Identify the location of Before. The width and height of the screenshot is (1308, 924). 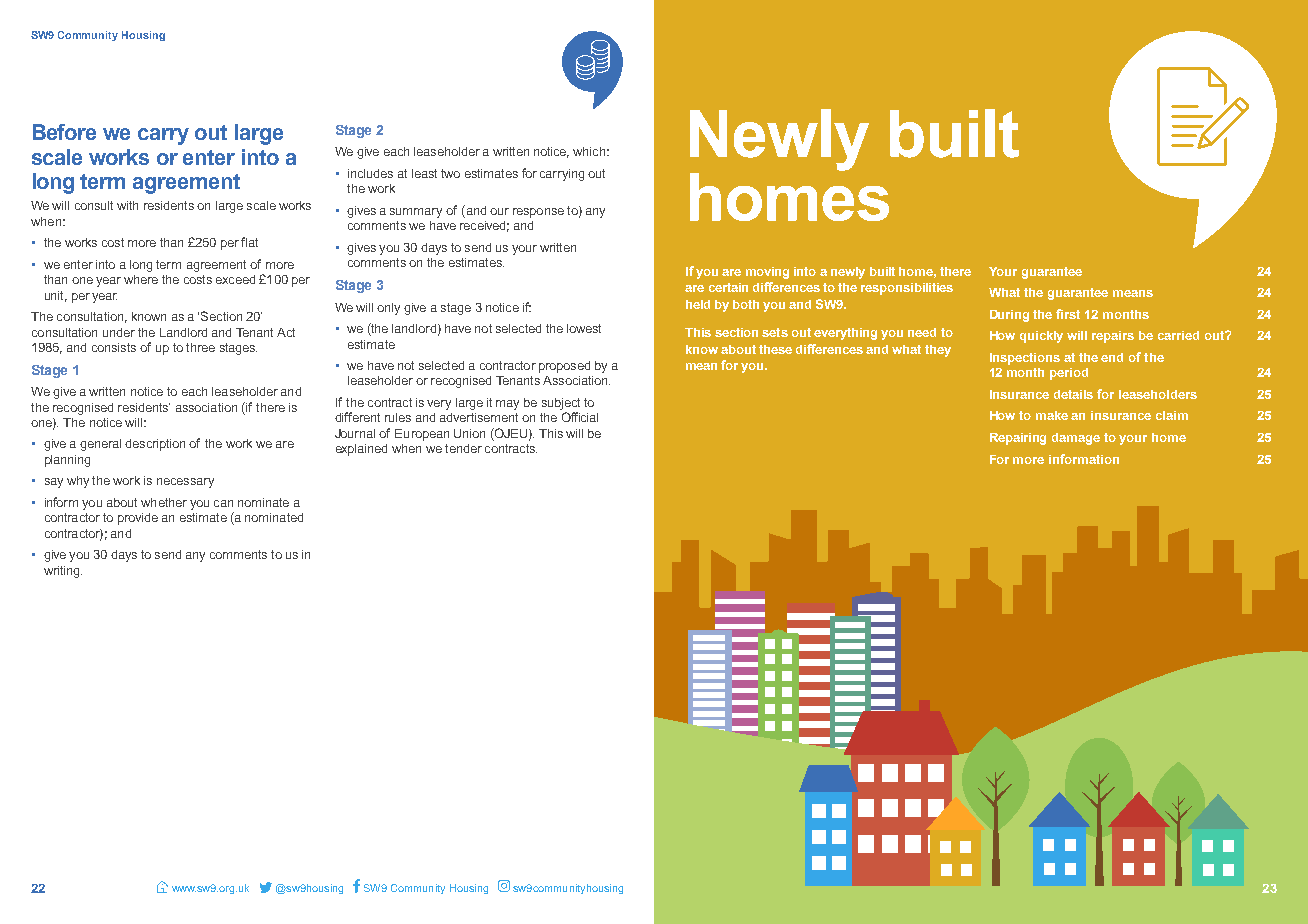
(64, 132).
